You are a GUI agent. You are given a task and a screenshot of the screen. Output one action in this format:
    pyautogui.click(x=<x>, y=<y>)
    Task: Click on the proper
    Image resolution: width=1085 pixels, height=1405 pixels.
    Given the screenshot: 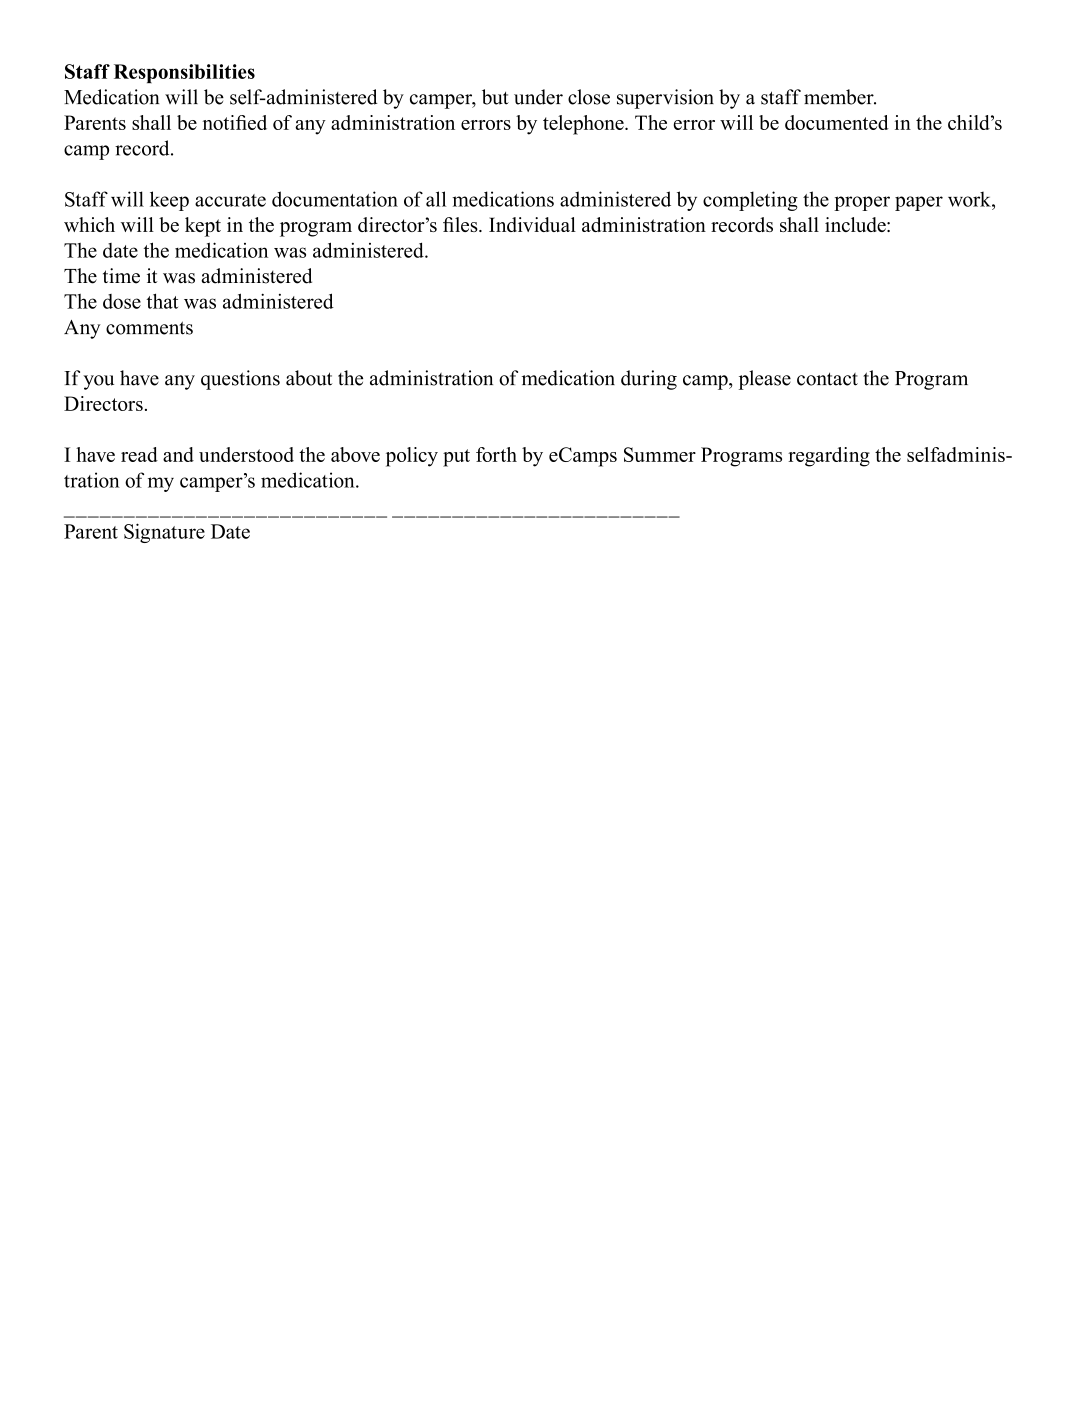 What is the action you would take?
    pyautogui.click(x=862, y=203)
